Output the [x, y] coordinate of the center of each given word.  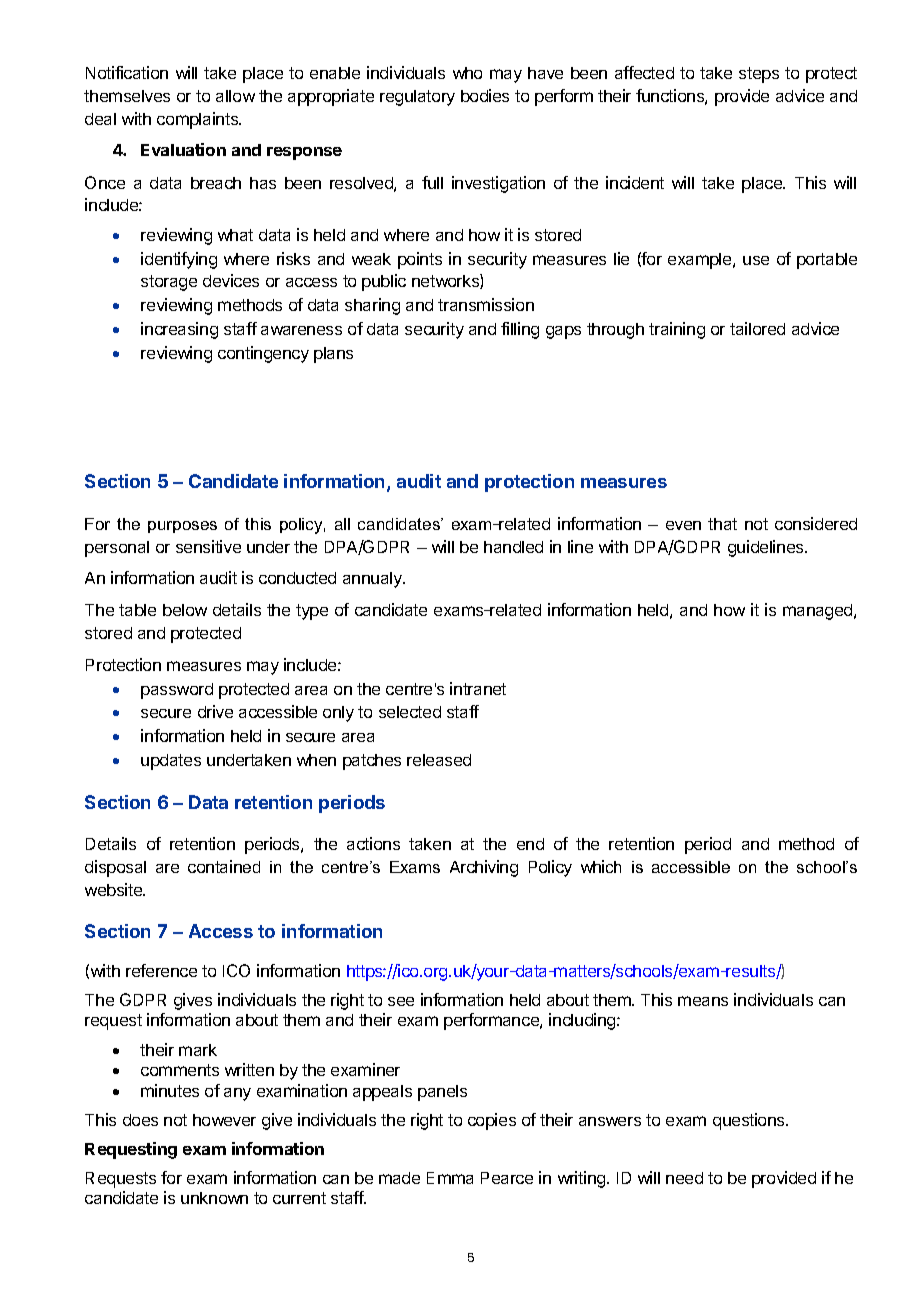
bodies [485, 95]
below [185, 610]
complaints [199, 120]
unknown [214, 1198]
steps [759, 75]
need [684, 1178]
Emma [450, 1178]
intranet [478, 688]
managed [819, 612]
